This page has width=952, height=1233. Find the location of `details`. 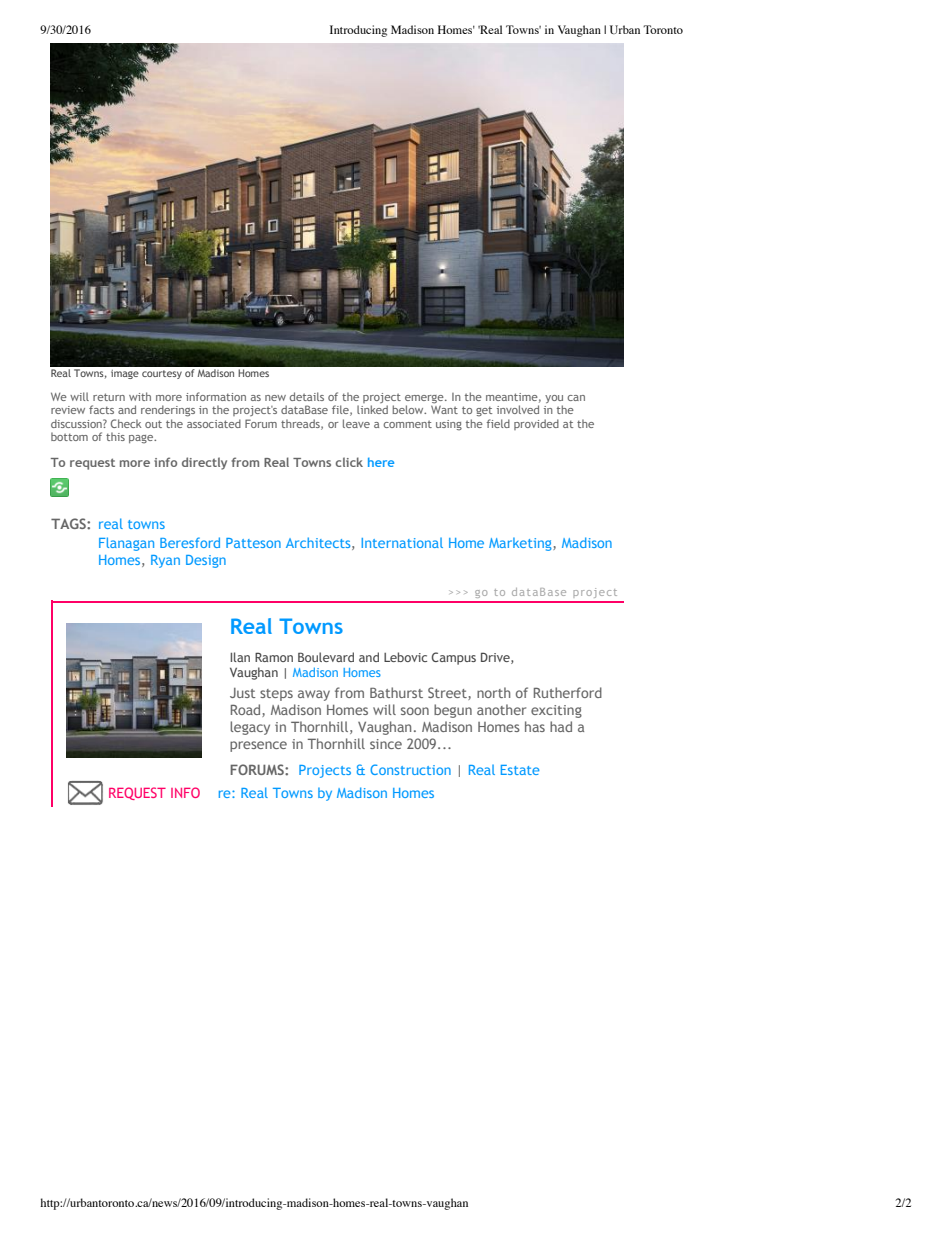

details is located at coordinates (307, 396).
